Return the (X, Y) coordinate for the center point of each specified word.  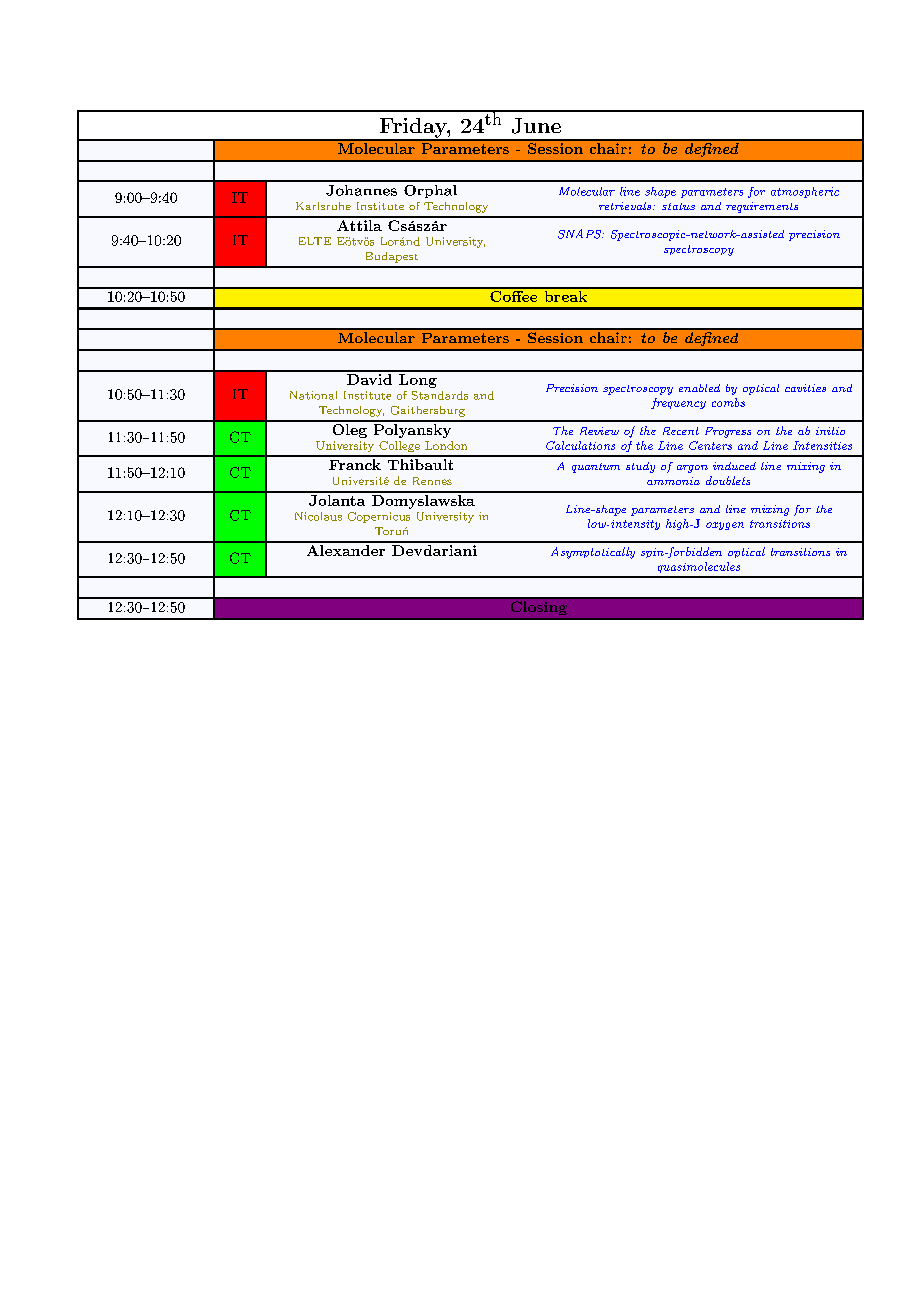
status (678, 206)
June (536, 126)
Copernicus (379, 517)
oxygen (725, 526)
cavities (805, 388)
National (313, 395)
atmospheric (805, 192)
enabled (699, 388)
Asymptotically (593, 553)
